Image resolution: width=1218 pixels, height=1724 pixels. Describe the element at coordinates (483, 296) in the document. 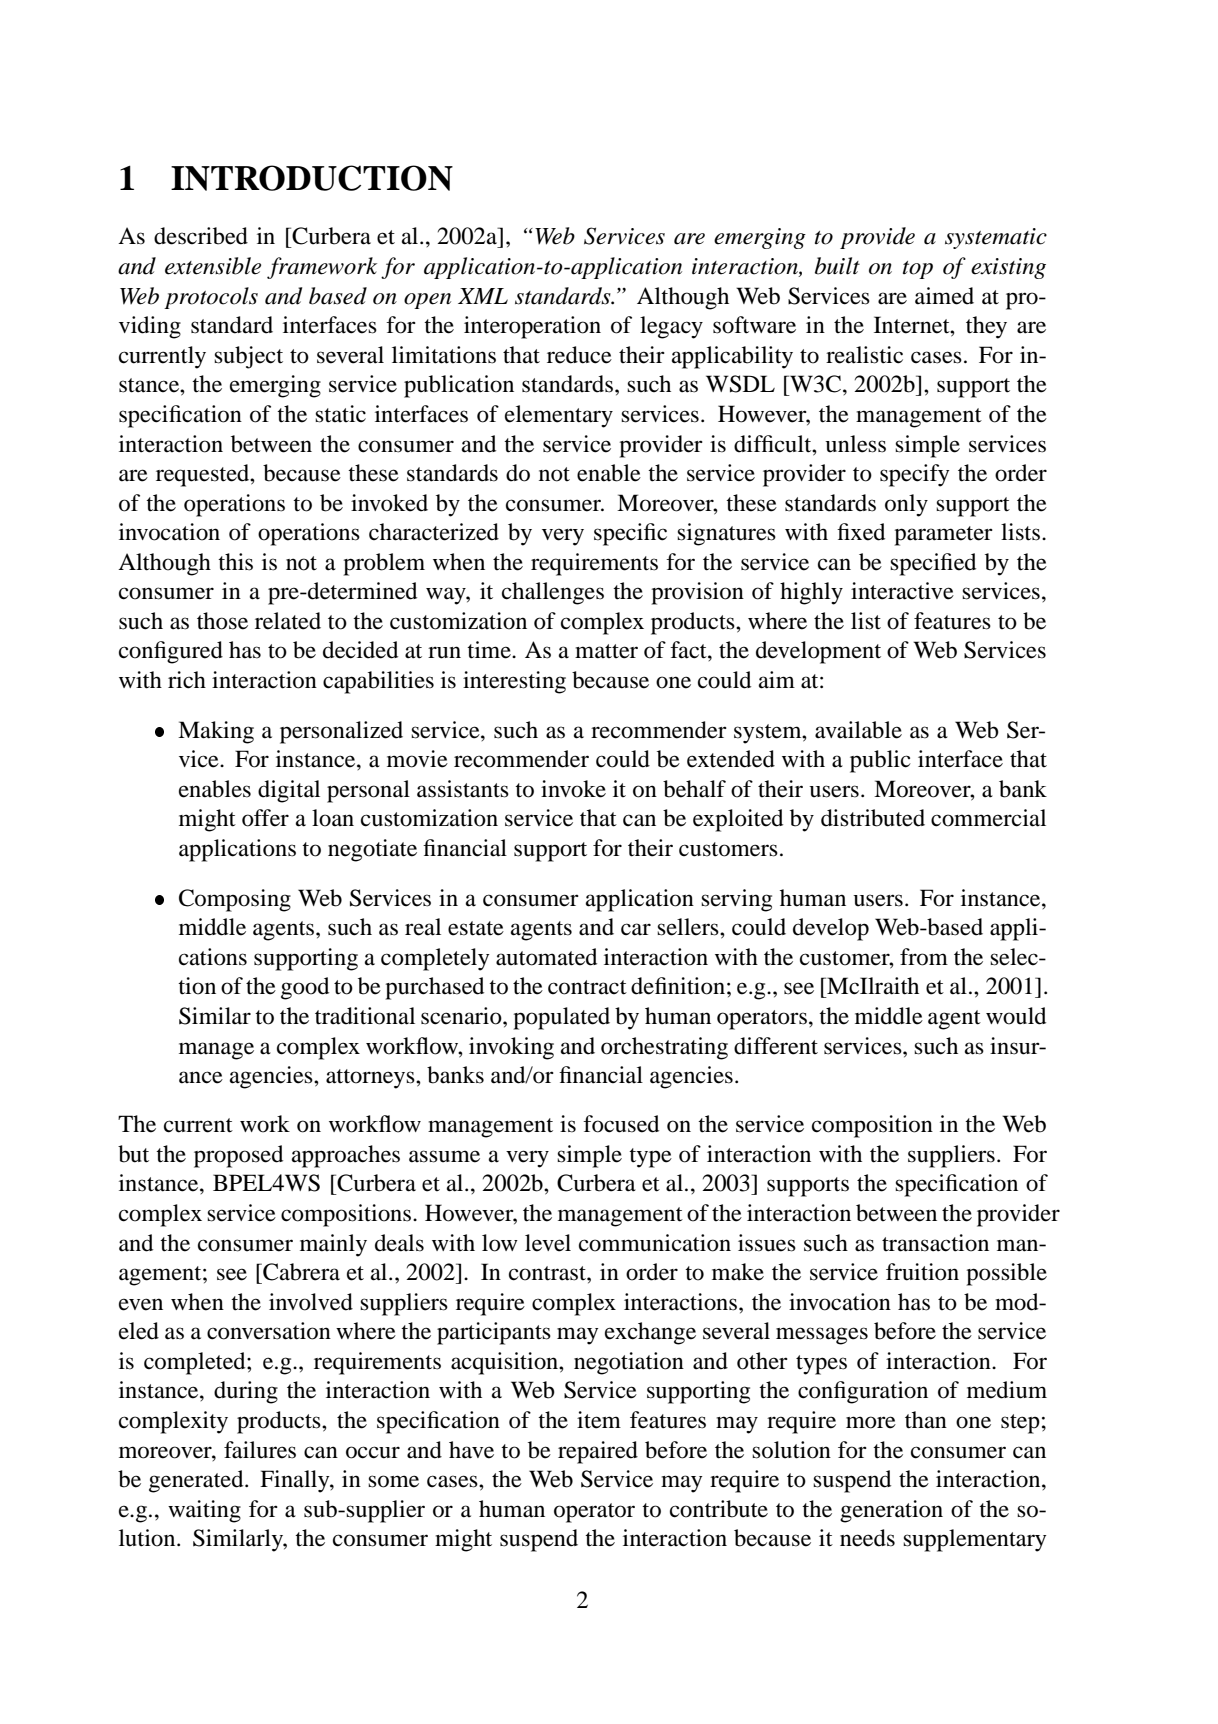

I see `XML` at that location.
